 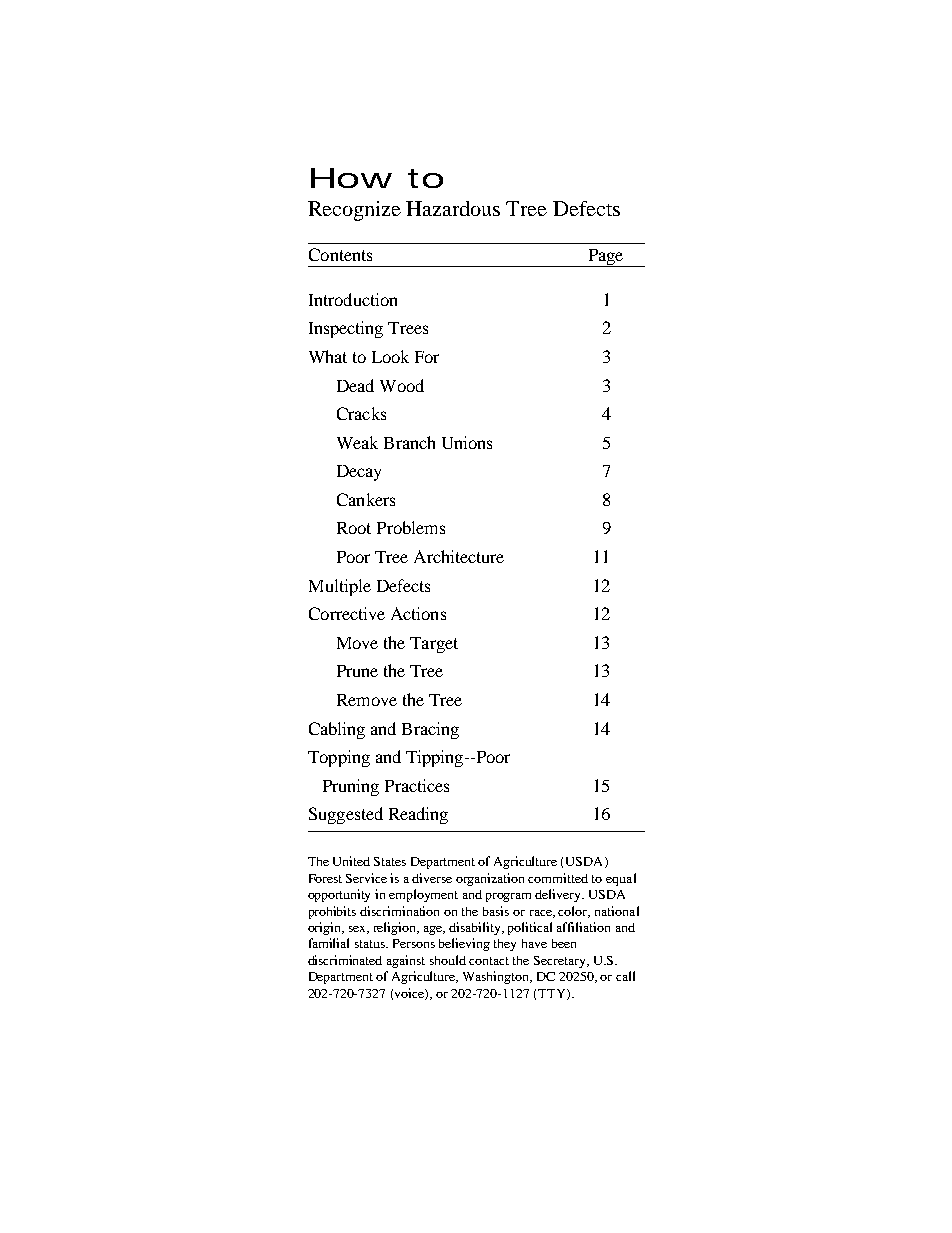 What do you see at coordinates (354, 211) in the page?
I see `Recognize` at bounding box center [354, 211].
